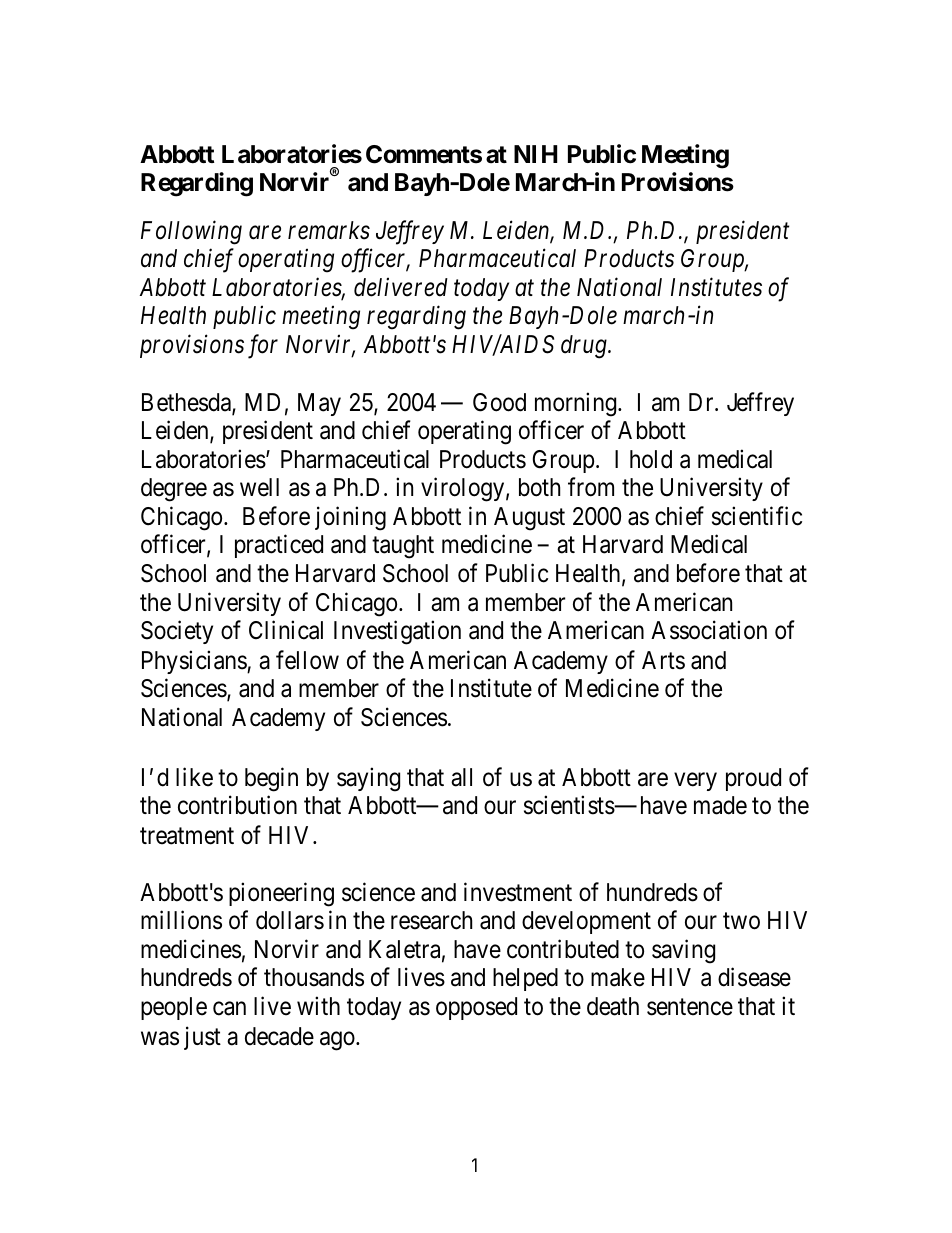  I want to click on NIH, so click(535, 154).
